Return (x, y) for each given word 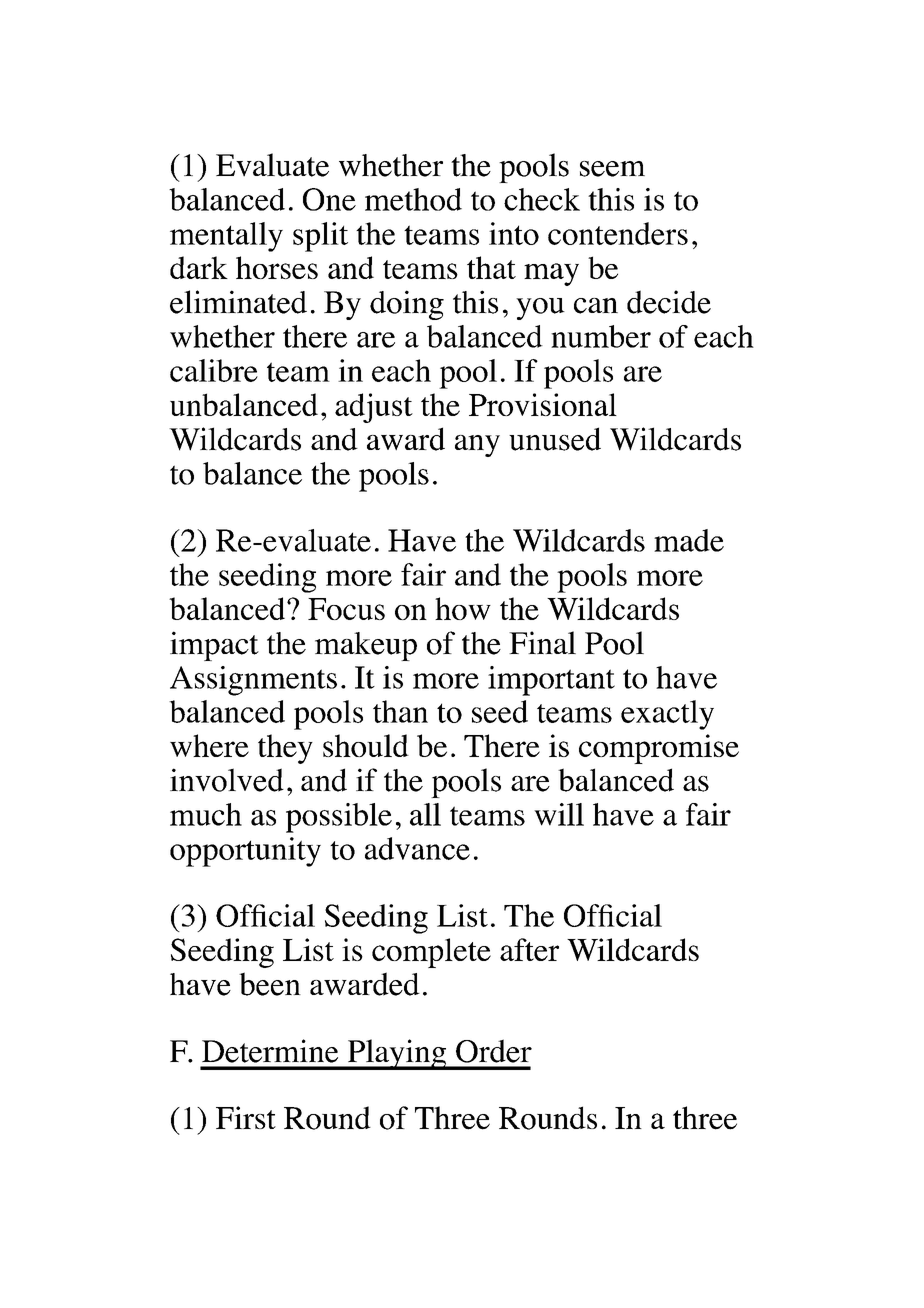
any (477, 446)
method (413, 199)
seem (612, 169)
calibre (214, 370)
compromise (659, 749)
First (246, 1117)
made (689, 540)
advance (417, 848)
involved (227, 780)
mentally (226, 237)
